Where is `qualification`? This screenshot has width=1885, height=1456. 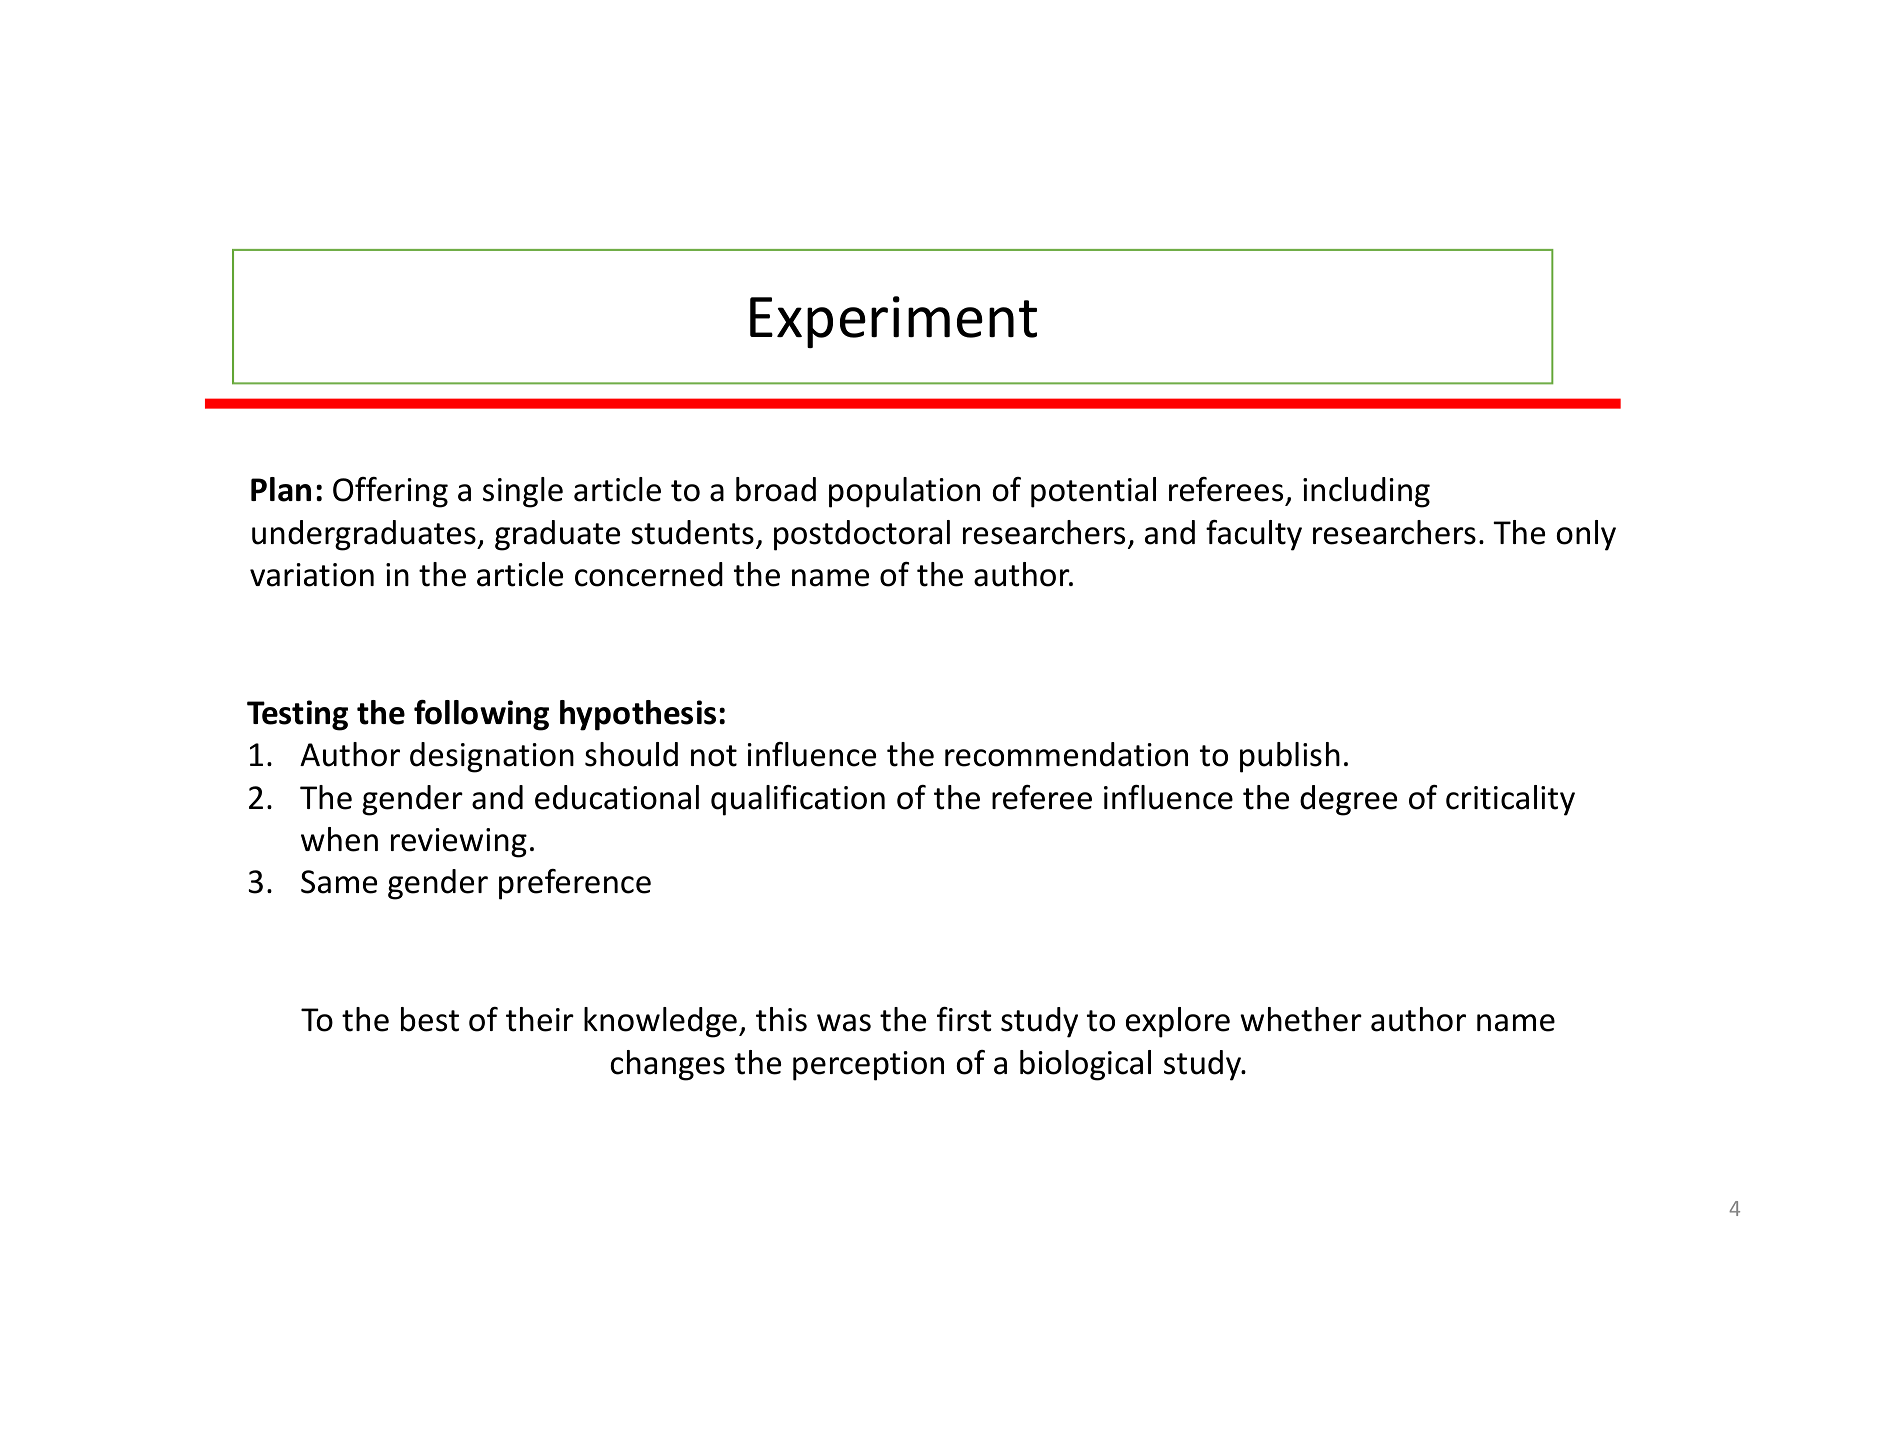
qualification is located at coordinates (798, 800).
